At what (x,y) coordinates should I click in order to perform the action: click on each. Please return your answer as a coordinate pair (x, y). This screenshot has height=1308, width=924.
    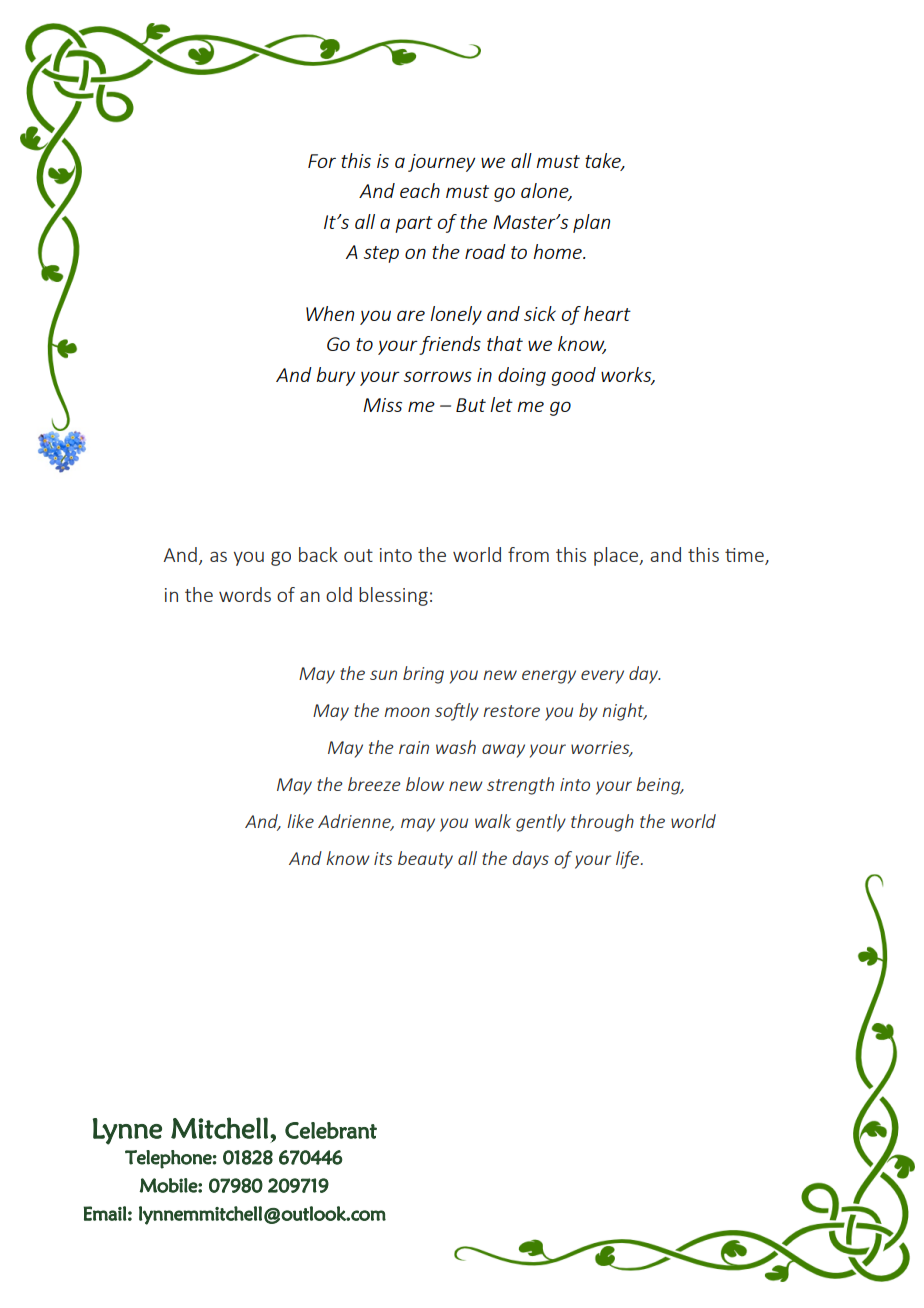
    Looking at the image, I should click on (420, 190).
